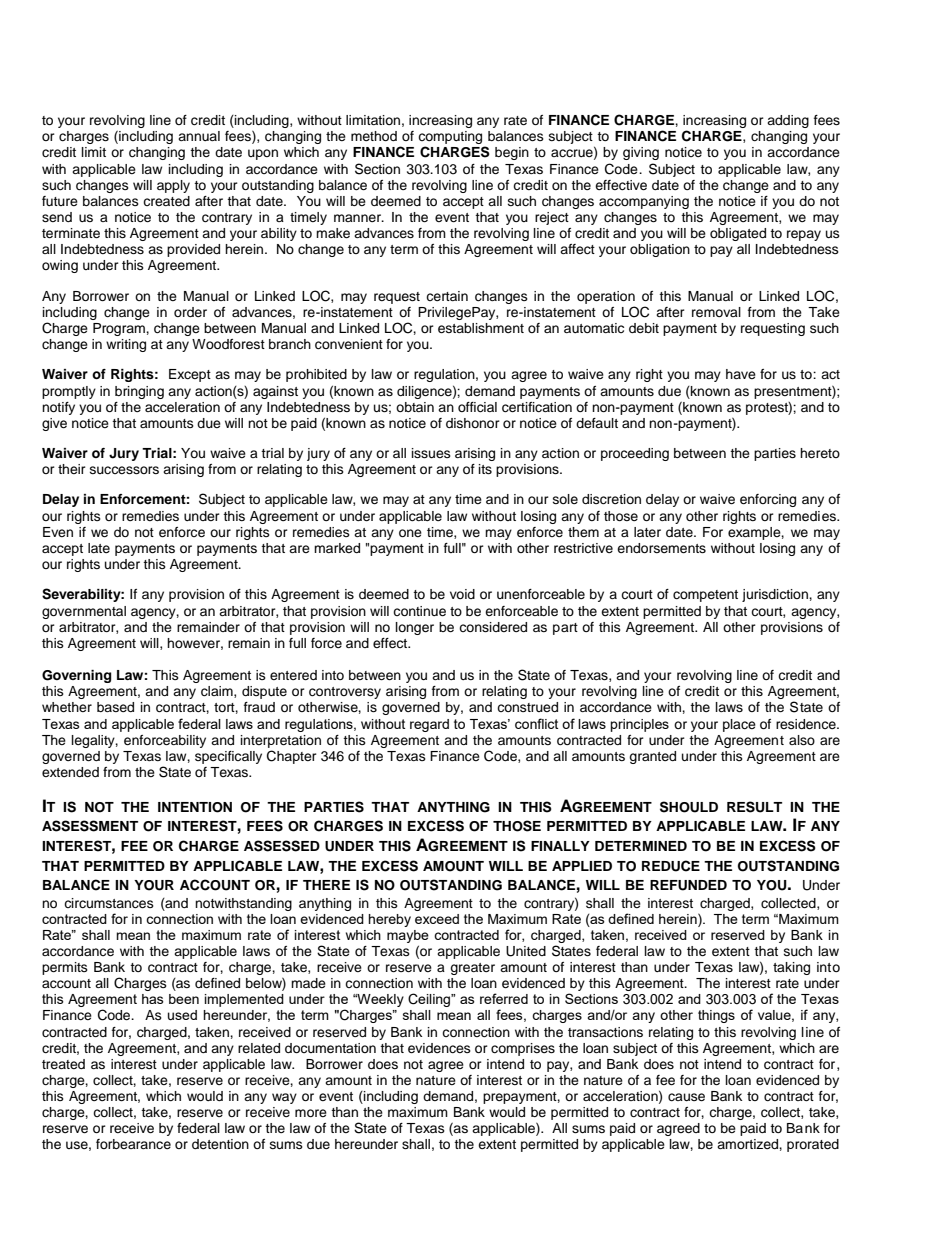  What do you see at coordinates (788, 121) in the screenshot?
I see `adding` at bounding box center [788, 121].
